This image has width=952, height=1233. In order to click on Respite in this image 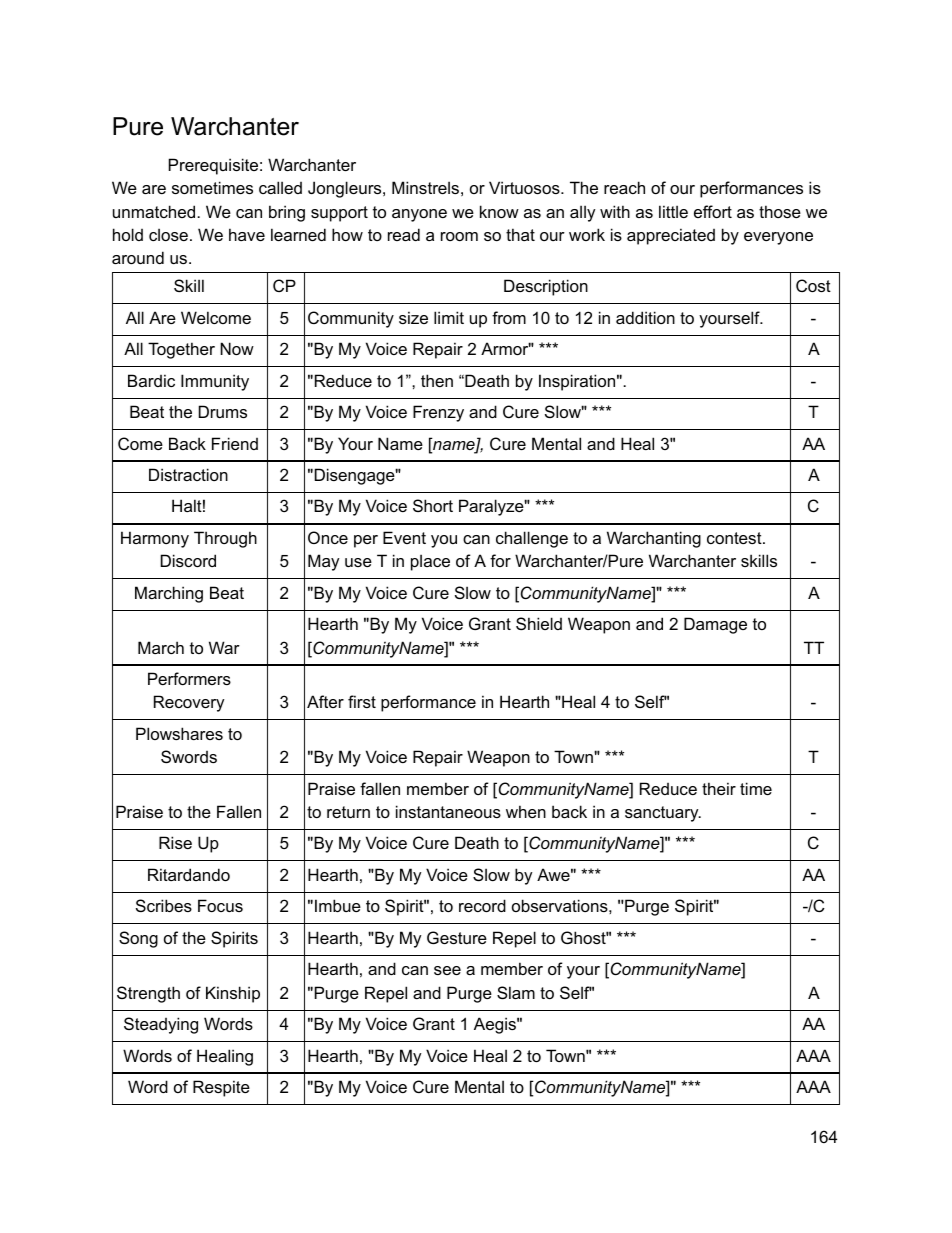, I will do `click(221, 1088)`.
